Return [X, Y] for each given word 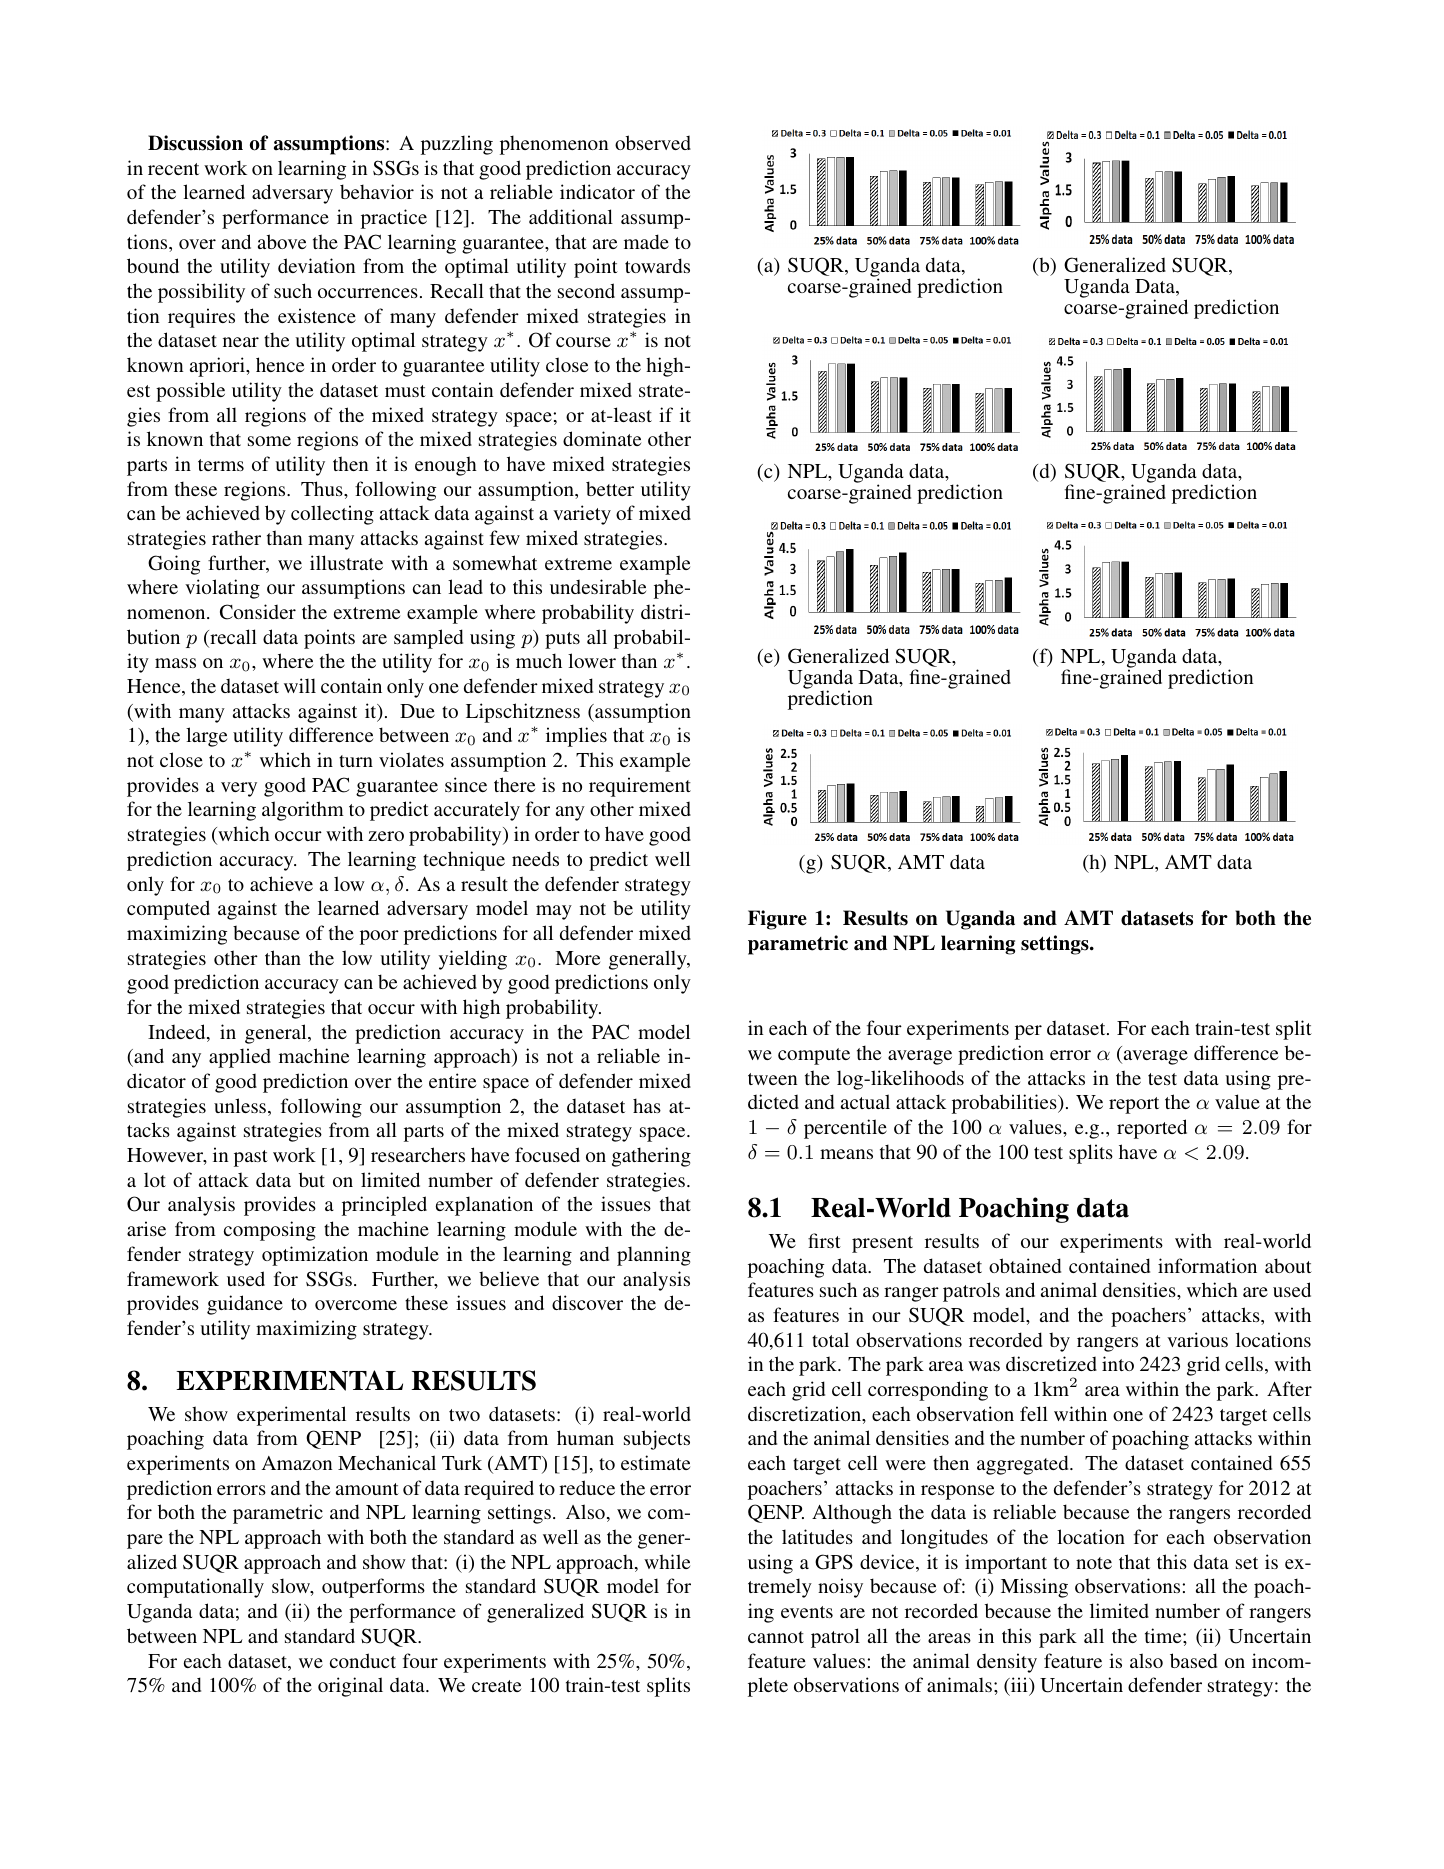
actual [865, 1101]
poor [379, 937]
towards [657, 265]
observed [653, 142]
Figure [777, 920]
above [282, 241]
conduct [363, 1660]
